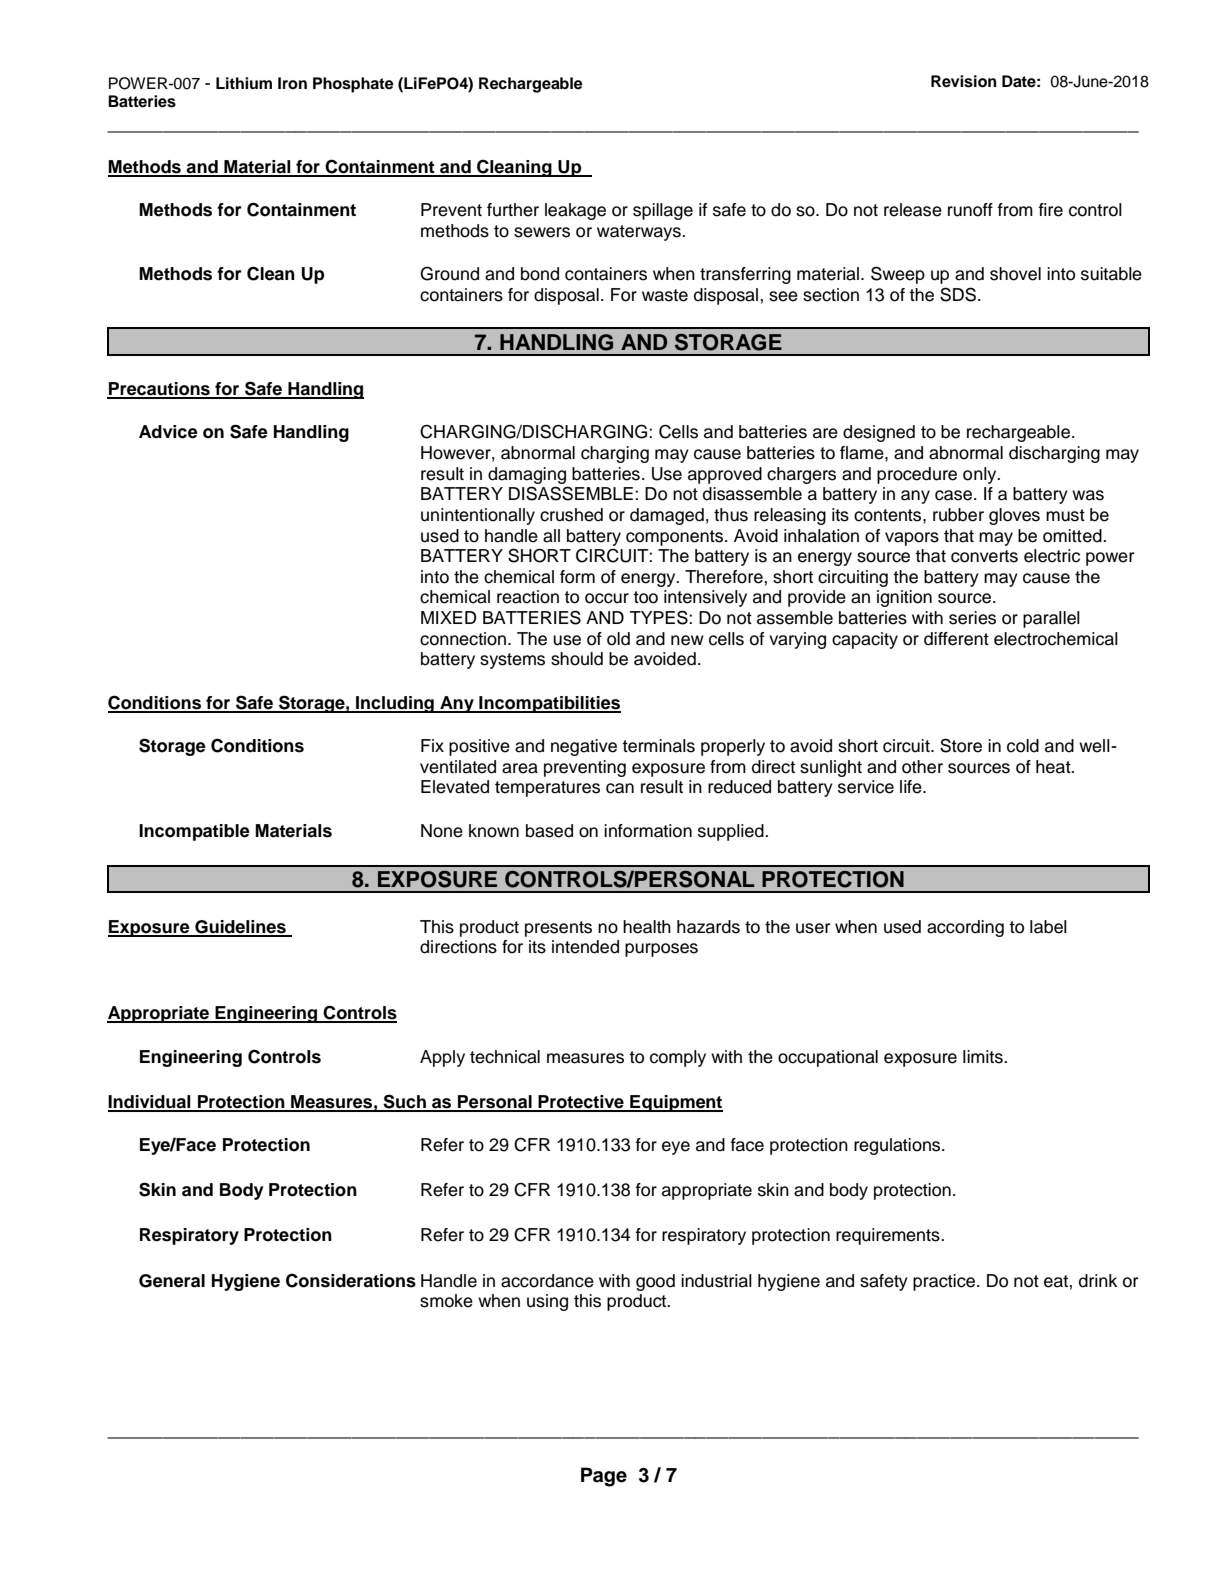  What do you see at coordinates (244, 83) in the screenshot?
I see `Lithium` at bounding box center [244, 83].
